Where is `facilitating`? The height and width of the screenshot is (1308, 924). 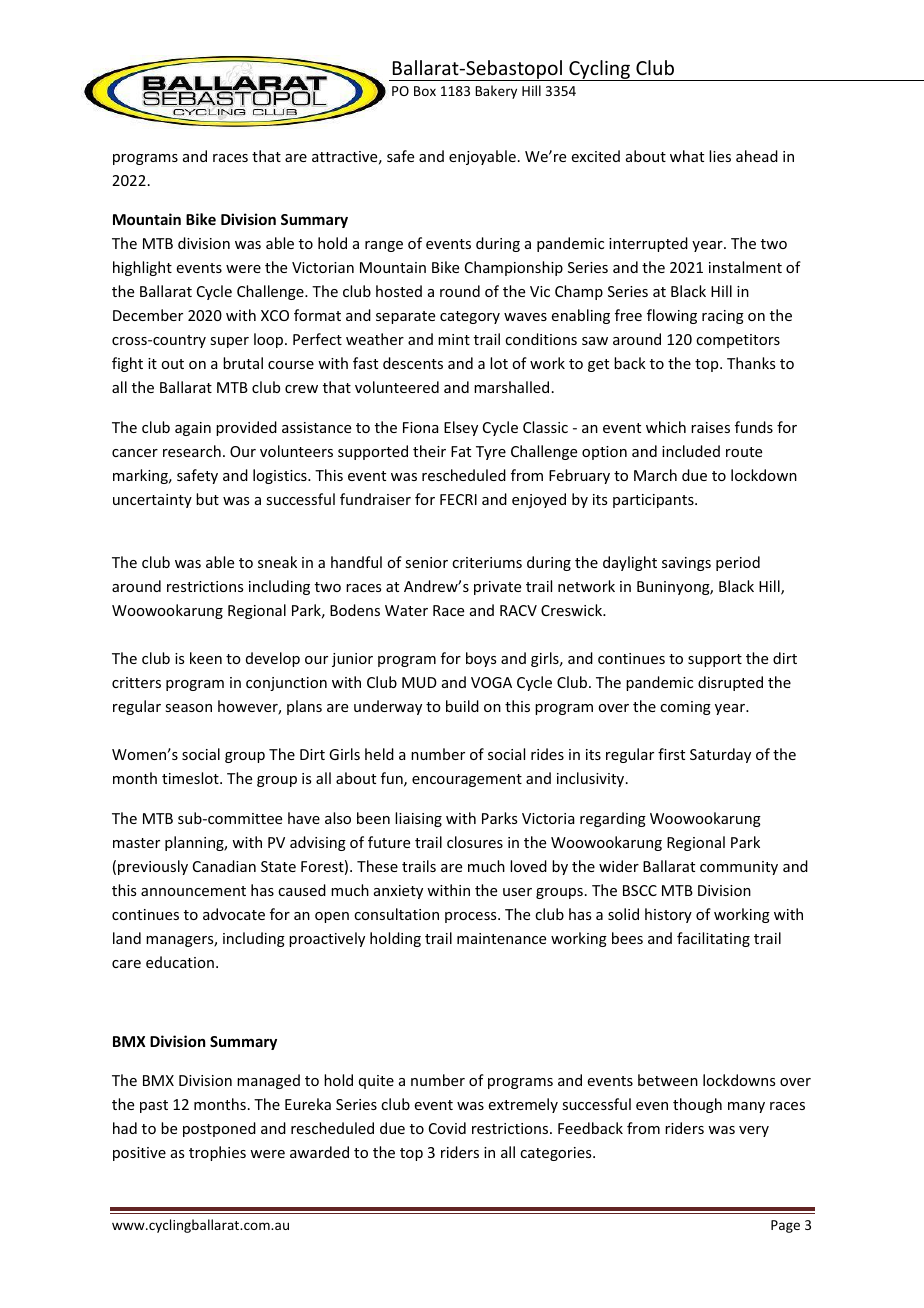
facilitating is located at coordinates (713, 939).
